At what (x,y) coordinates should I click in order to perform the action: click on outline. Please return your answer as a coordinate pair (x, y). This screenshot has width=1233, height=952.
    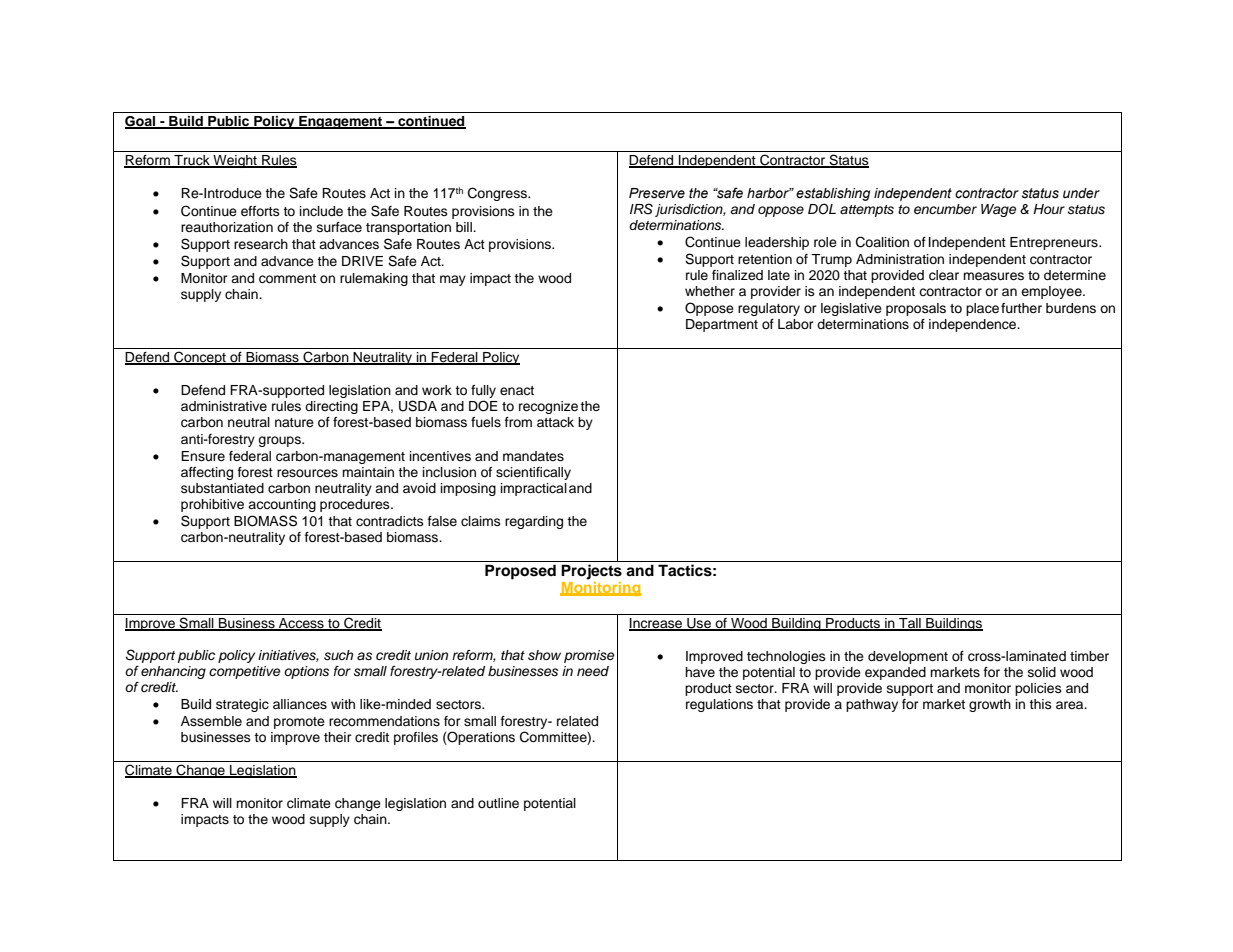
    Looking at the image, I should click on (498, 803).
